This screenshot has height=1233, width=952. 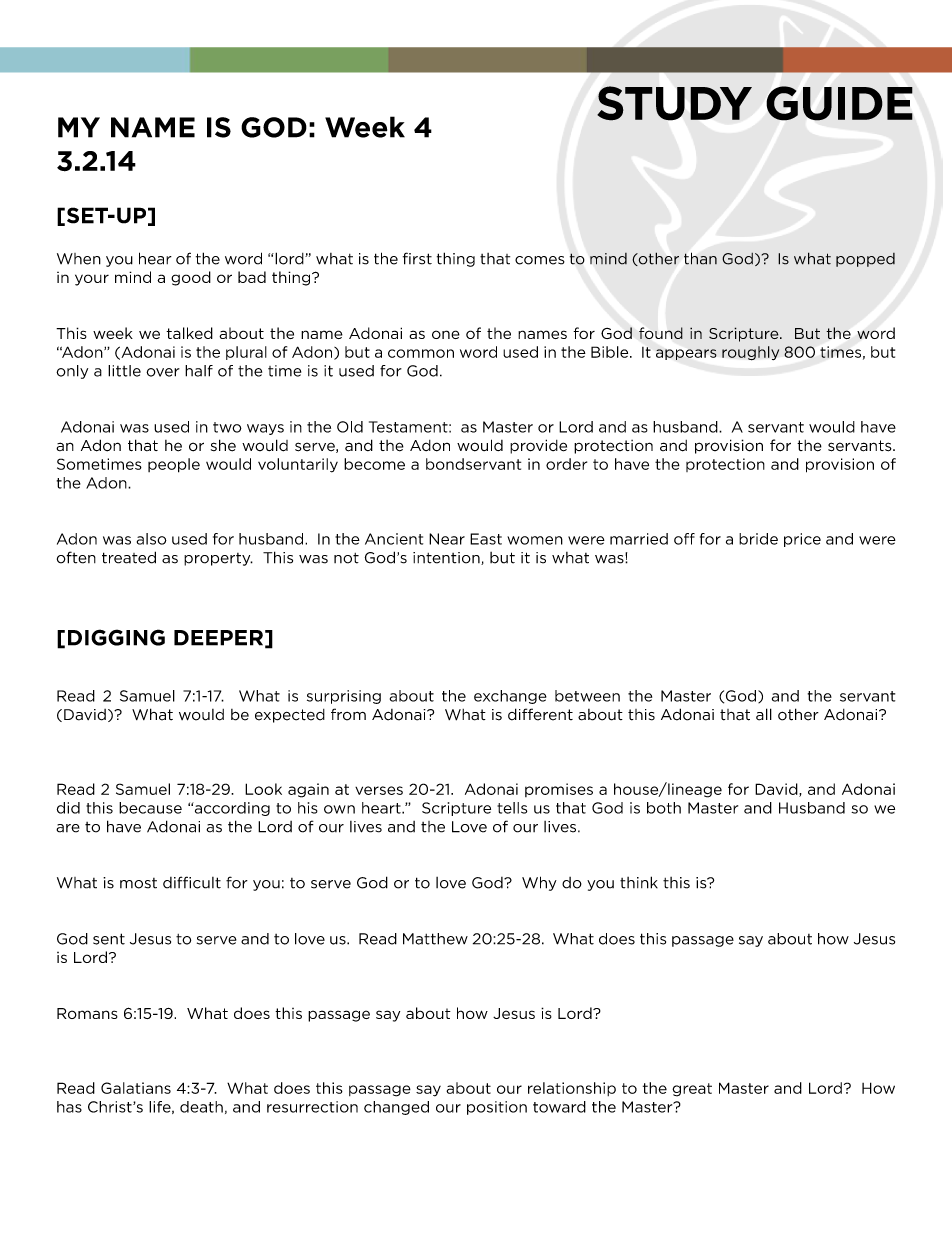 What do you see at coordinates (417, 258) in the screenshot?
I see `first` at bounding box center [417, 258].
